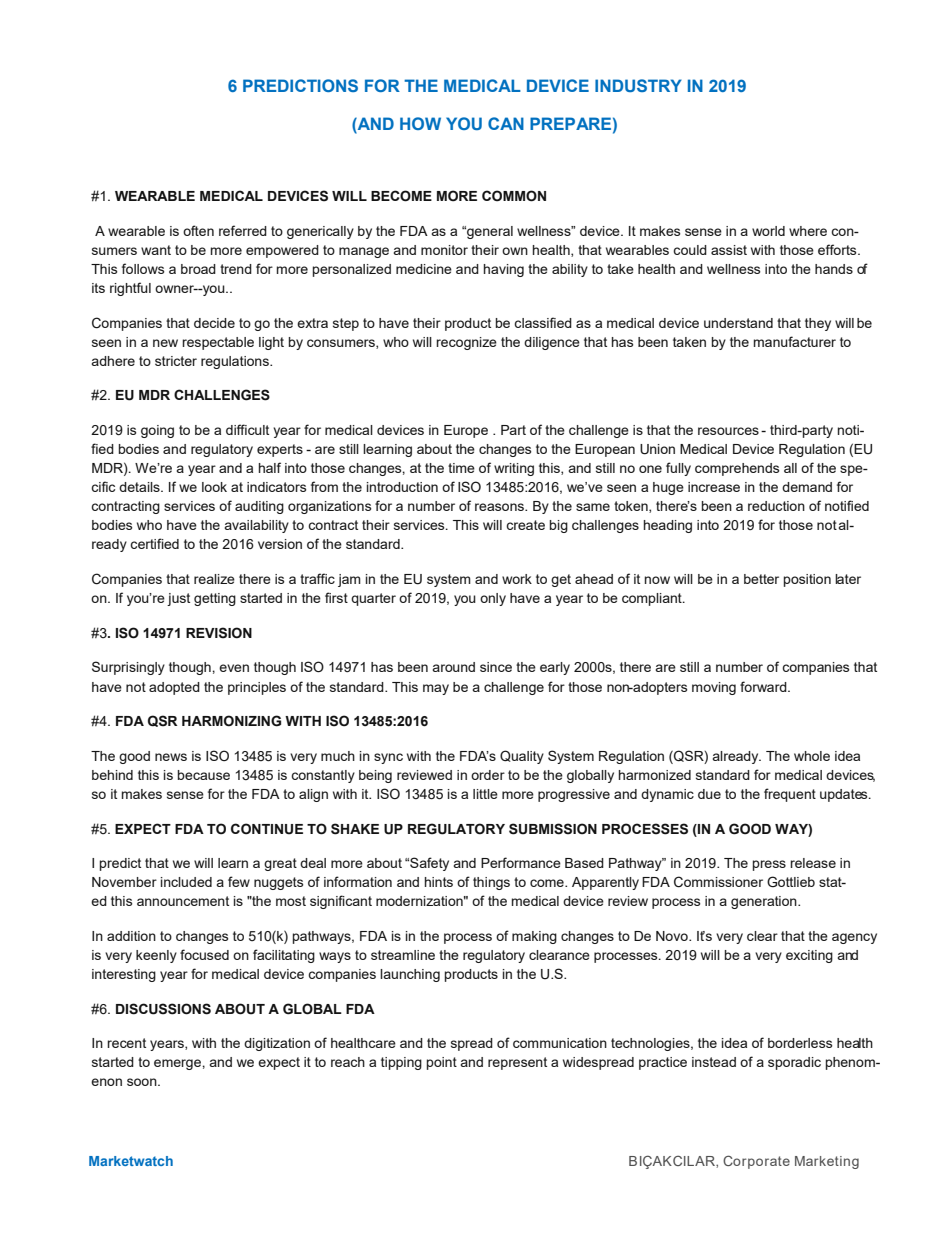 This page has width=952, height=1233. I want to click on Corporate, so click(756, 1162).
